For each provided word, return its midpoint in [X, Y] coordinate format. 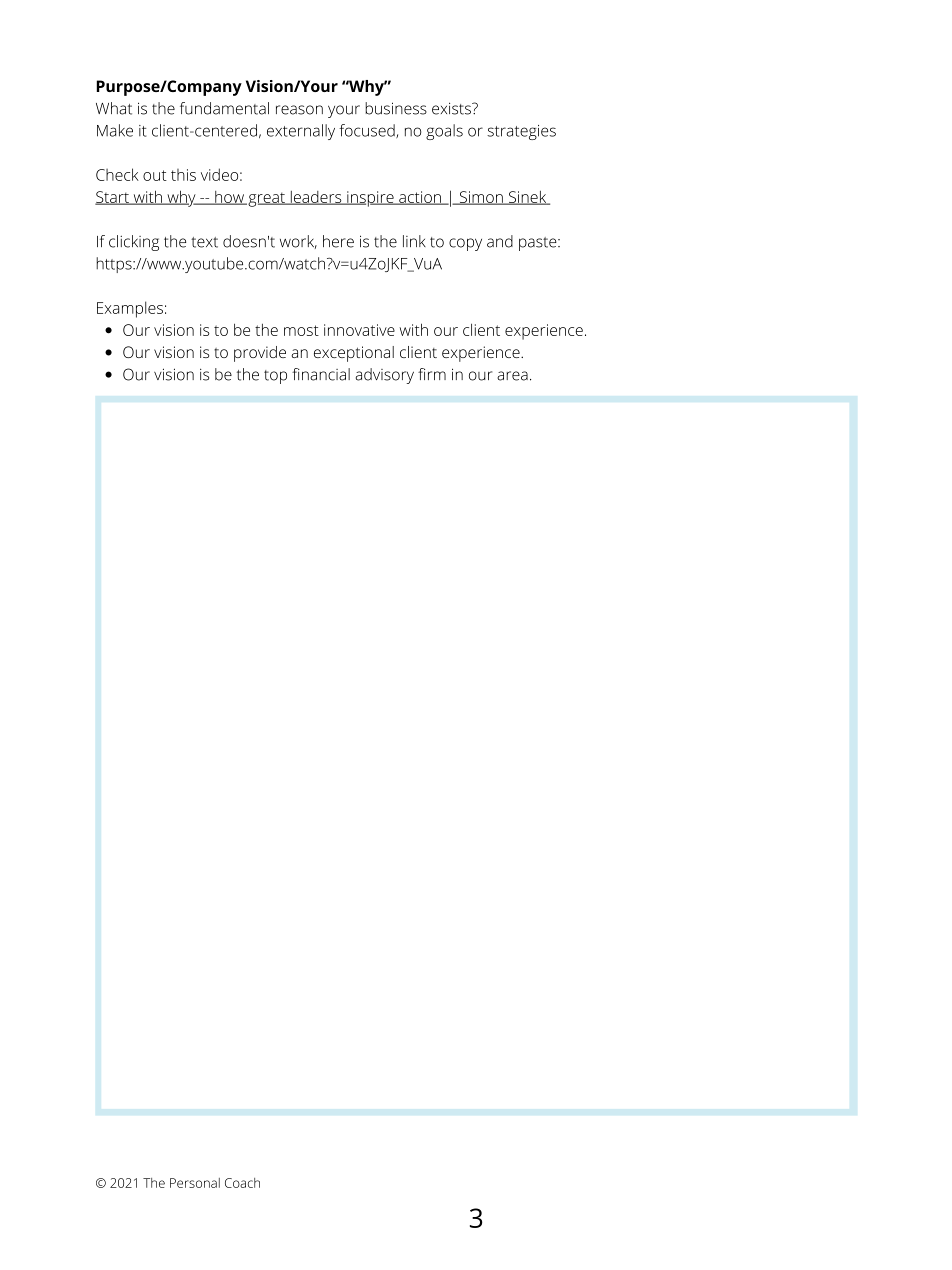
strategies [521, 132]
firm [432, 374]
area [512, 376]
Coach [242, 1183]
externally [301, 132]
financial [321, 374]
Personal [195, 1183]
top [275, 377]
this [183, 175]
